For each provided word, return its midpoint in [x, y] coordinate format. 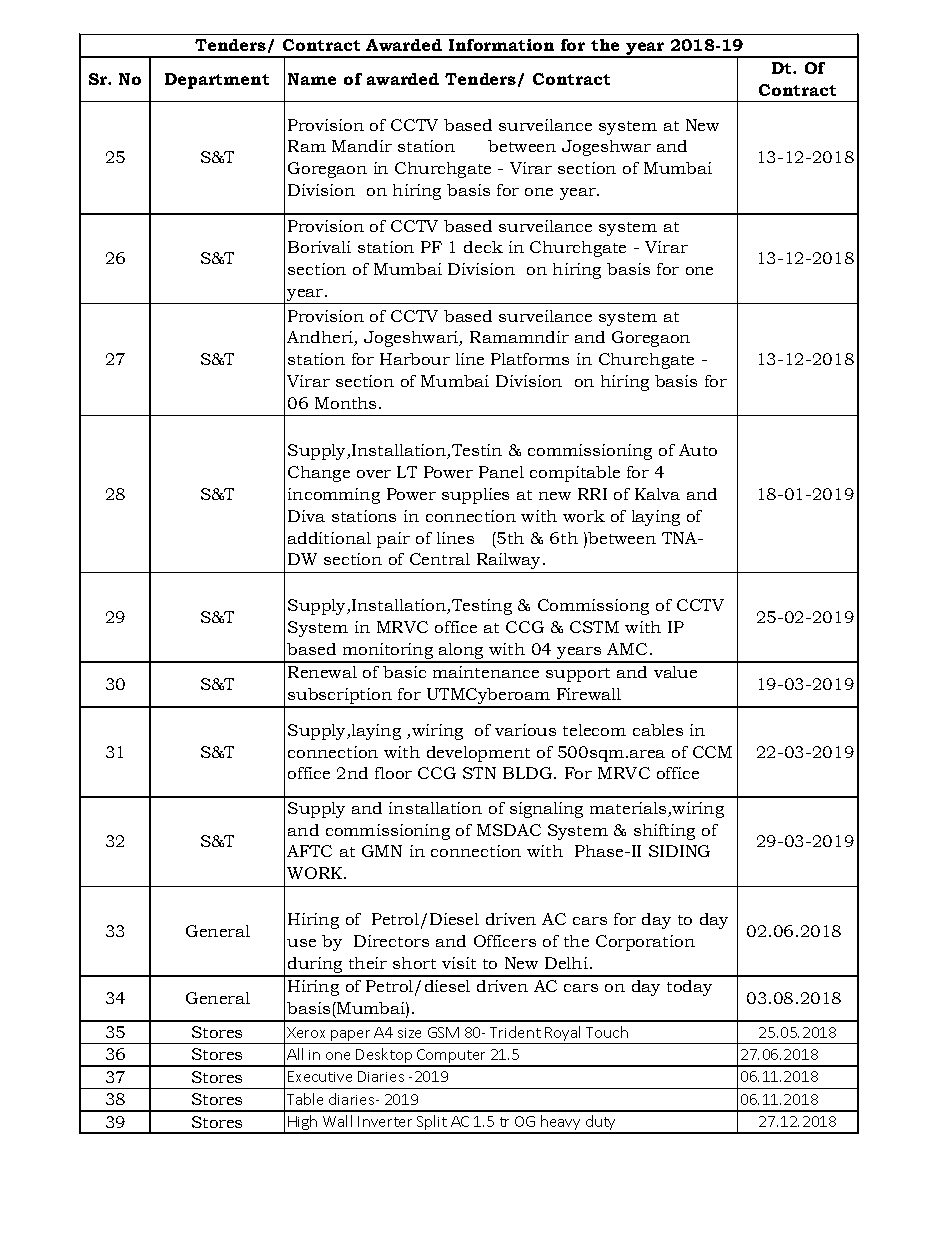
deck [483, 247]
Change [319, 474]
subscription [340, 697]
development [478, 754]
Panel [501, 472]
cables [658, 730]
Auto [698, 450]
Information [501, 45]
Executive [320, 1076]
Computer [452, 1057]
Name [312, 79]
